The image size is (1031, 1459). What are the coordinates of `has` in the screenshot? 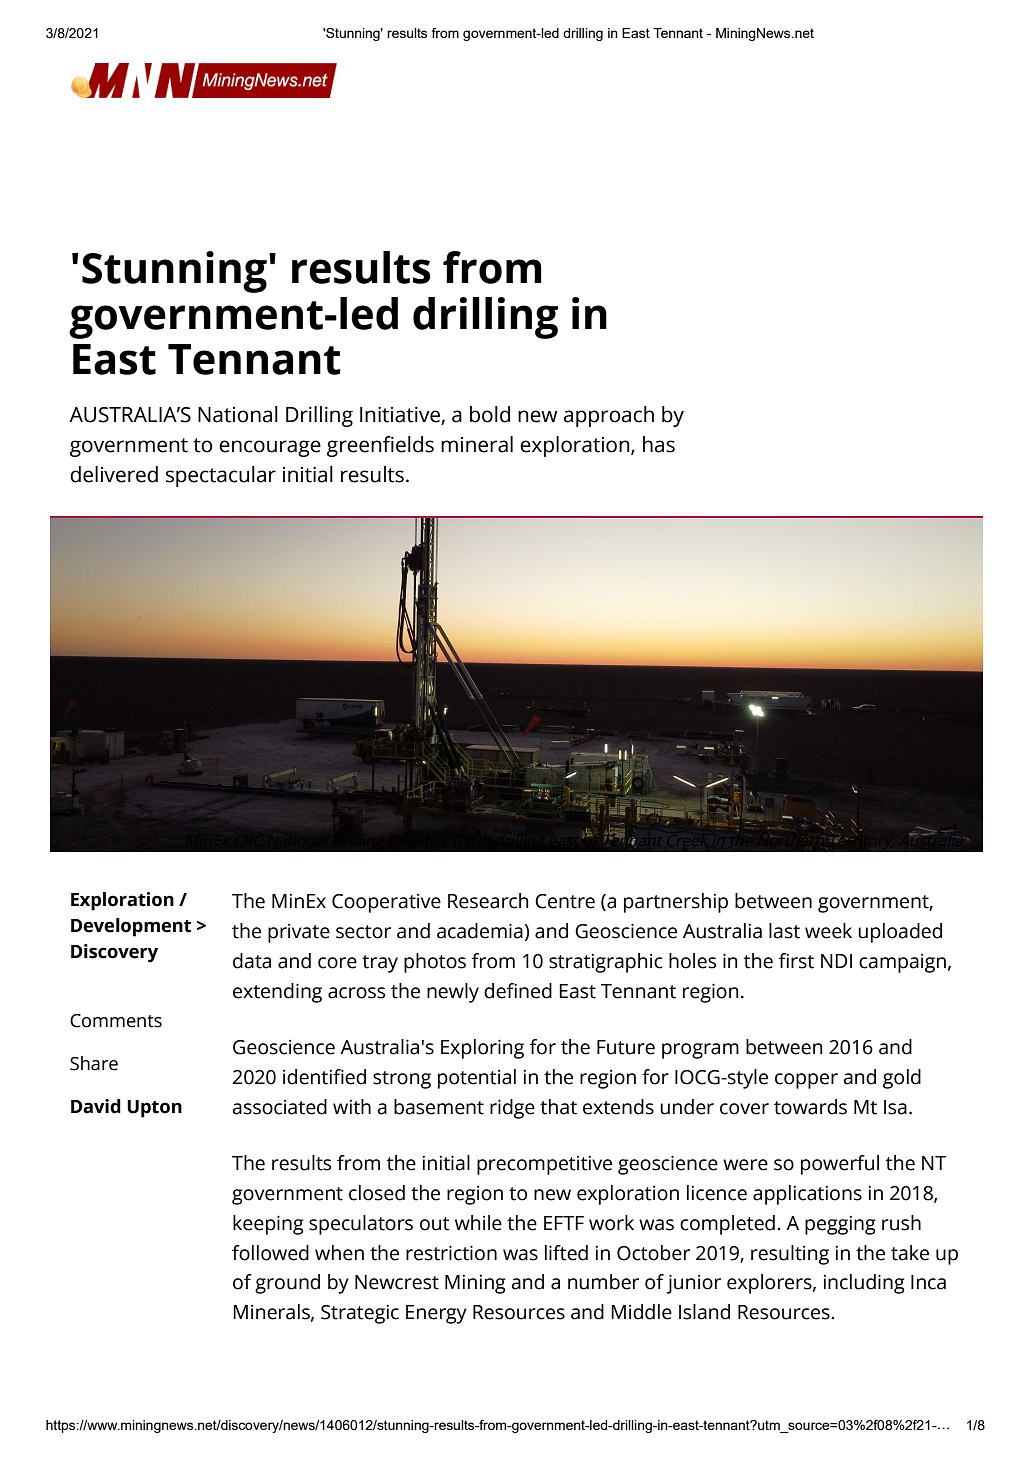 It's located at (659, 444).
